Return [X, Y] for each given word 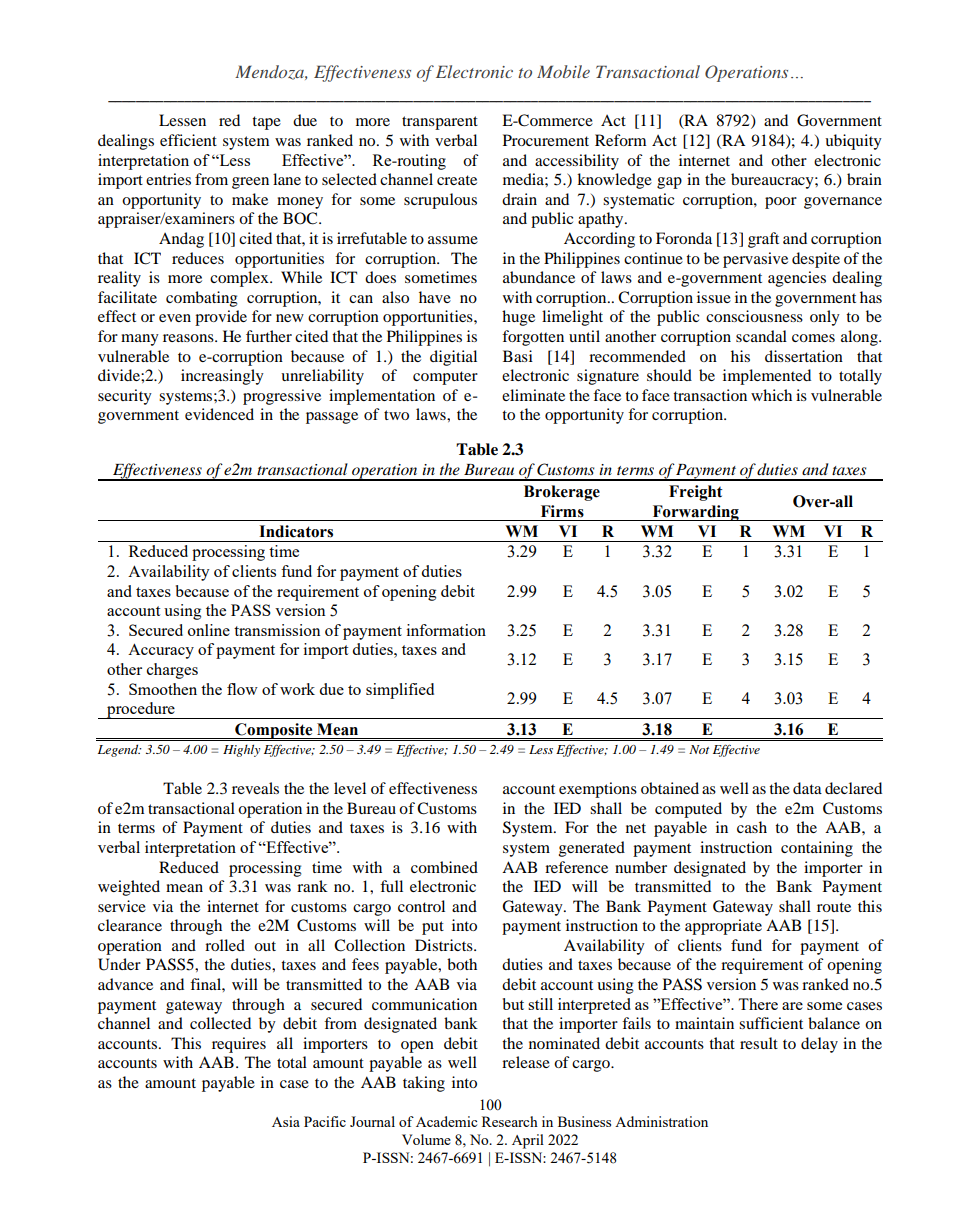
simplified [400, 691]
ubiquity [853, 142]
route [834, 907]
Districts [445, 945]
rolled [225, 945]
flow [242, 689]
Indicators [296, 531]
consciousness [754, 316]
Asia [286, 1121]
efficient [188, 140]
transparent [440, 123]
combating [202, 299]
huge [518, 318]
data [807, 788]
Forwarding [695, 513]
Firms [562, 511]
